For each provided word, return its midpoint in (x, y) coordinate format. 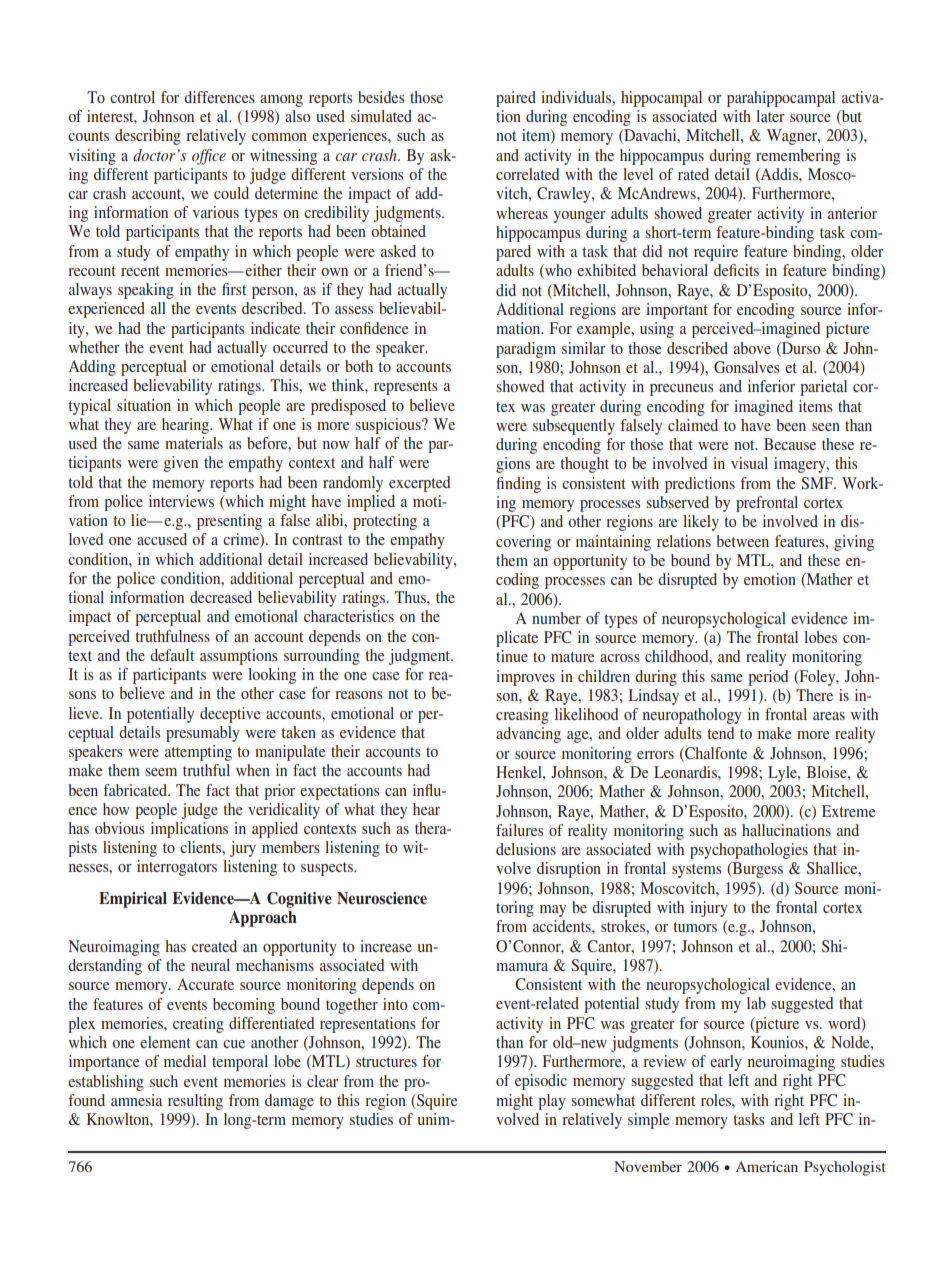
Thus (411, 597)
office (209, 157)
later (770, 116)
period (768, 678)
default (172, 655)
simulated (381, 116)
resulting (195, 1102)
